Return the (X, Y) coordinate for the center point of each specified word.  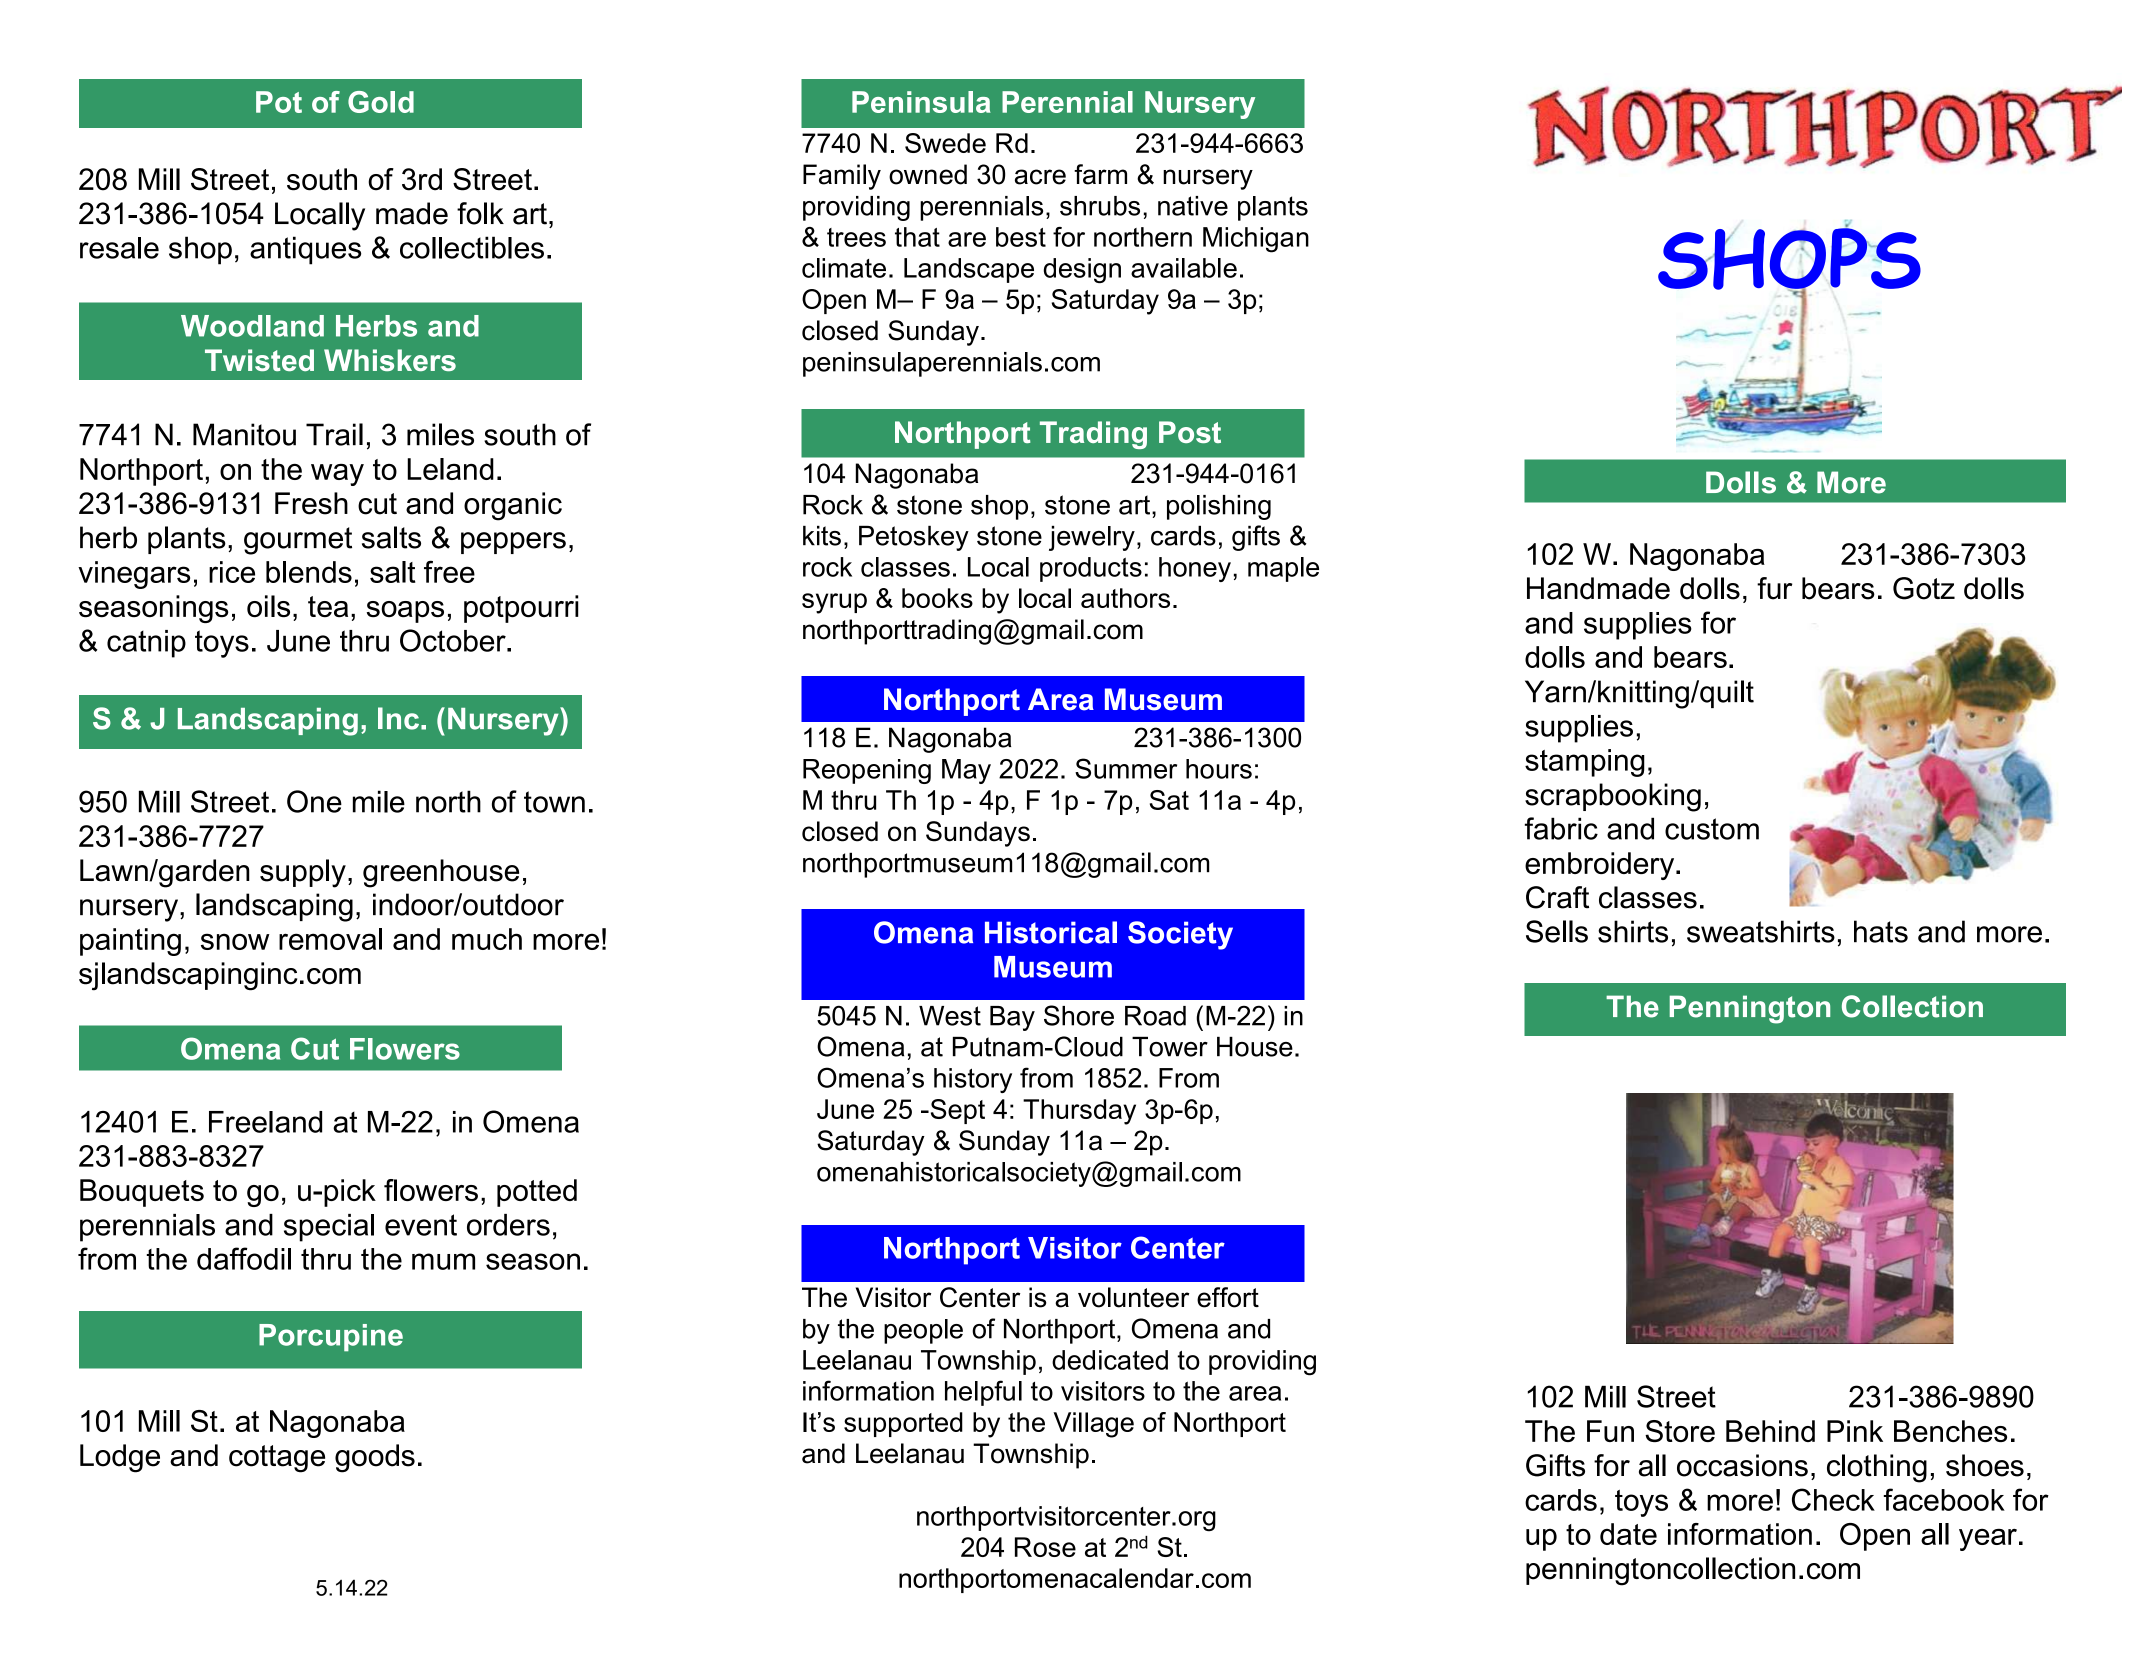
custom (1712, 829)
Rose (1045, 1547)
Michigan (1256, 240)
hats (1881, 931)
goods (375, 1458)
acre (1040, 177)
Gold (381, 102)
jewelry (1092, 538)
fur (1774, 588)
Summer (1126, 768)
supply (303, 873)
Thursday (1079, 1112)
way (337, 475)
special (329, 1228)
